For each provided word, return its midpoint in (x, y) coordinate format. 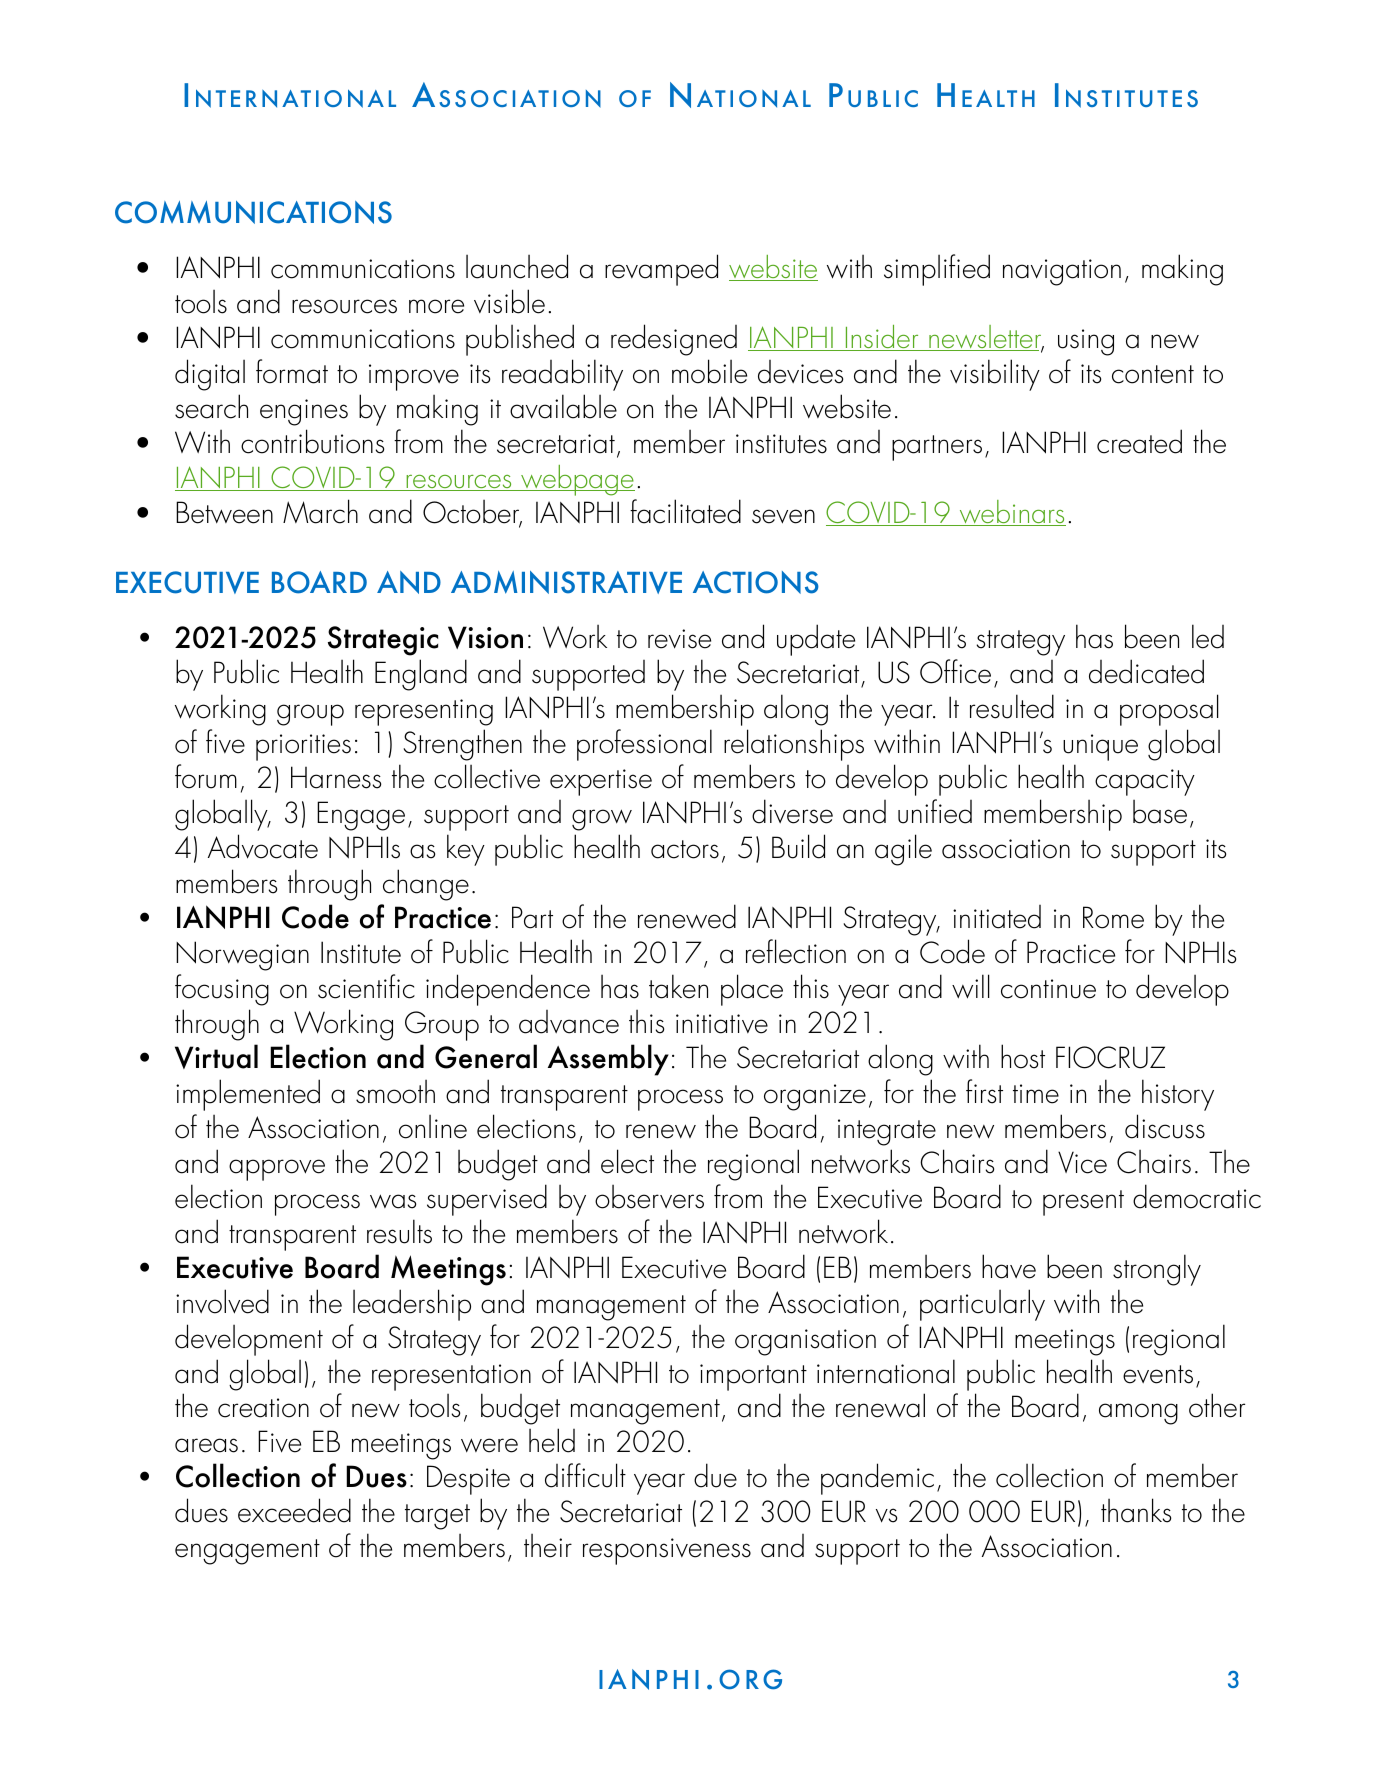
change (426, 885)
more (436, 306)
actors (685, 849)
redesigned (674, 340)
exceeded (294, 1510)
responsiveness (667, 1551)
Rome (1113, 917)
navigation (1062, 272)
